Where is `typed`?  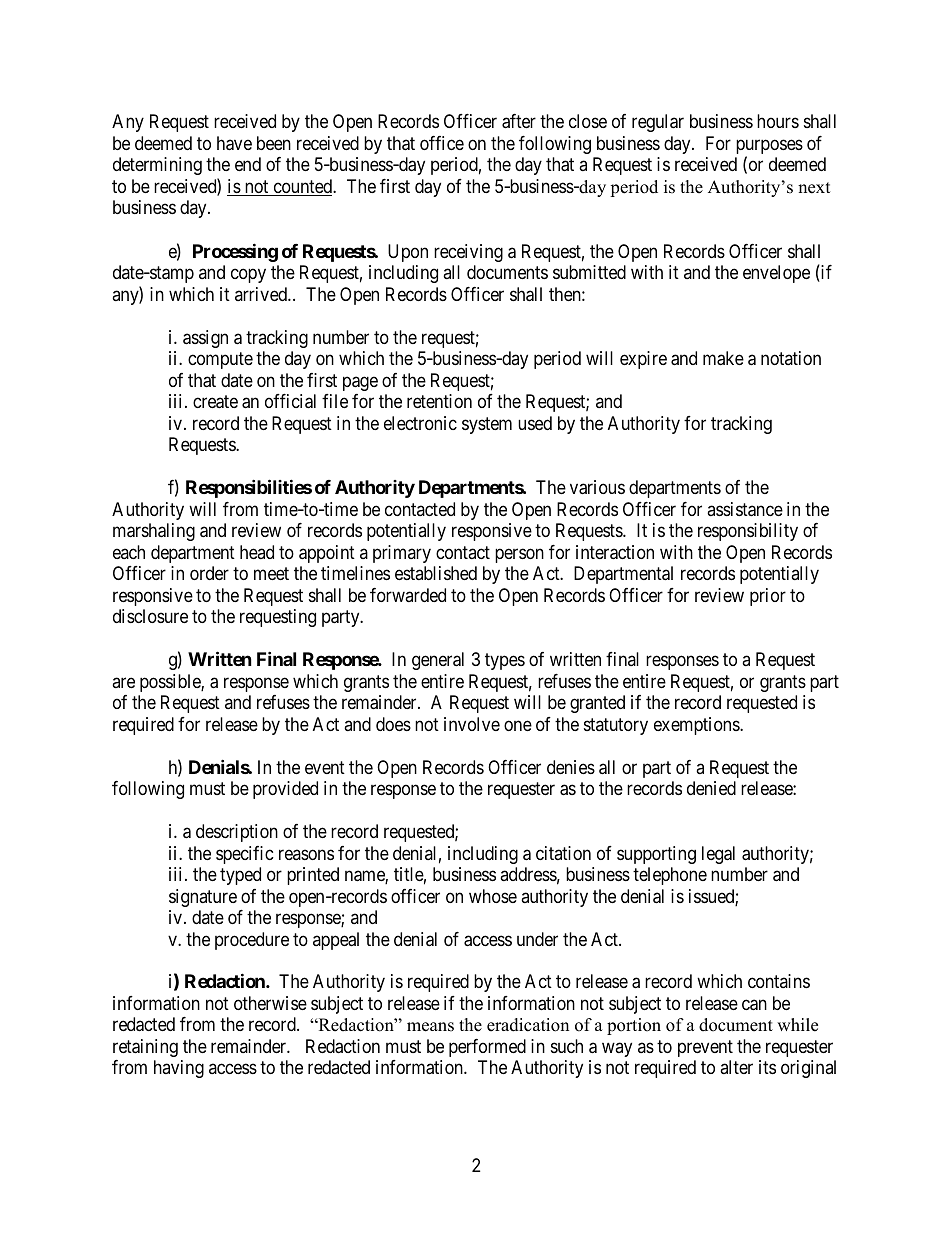 typed is located at coordinates (240, 876).
